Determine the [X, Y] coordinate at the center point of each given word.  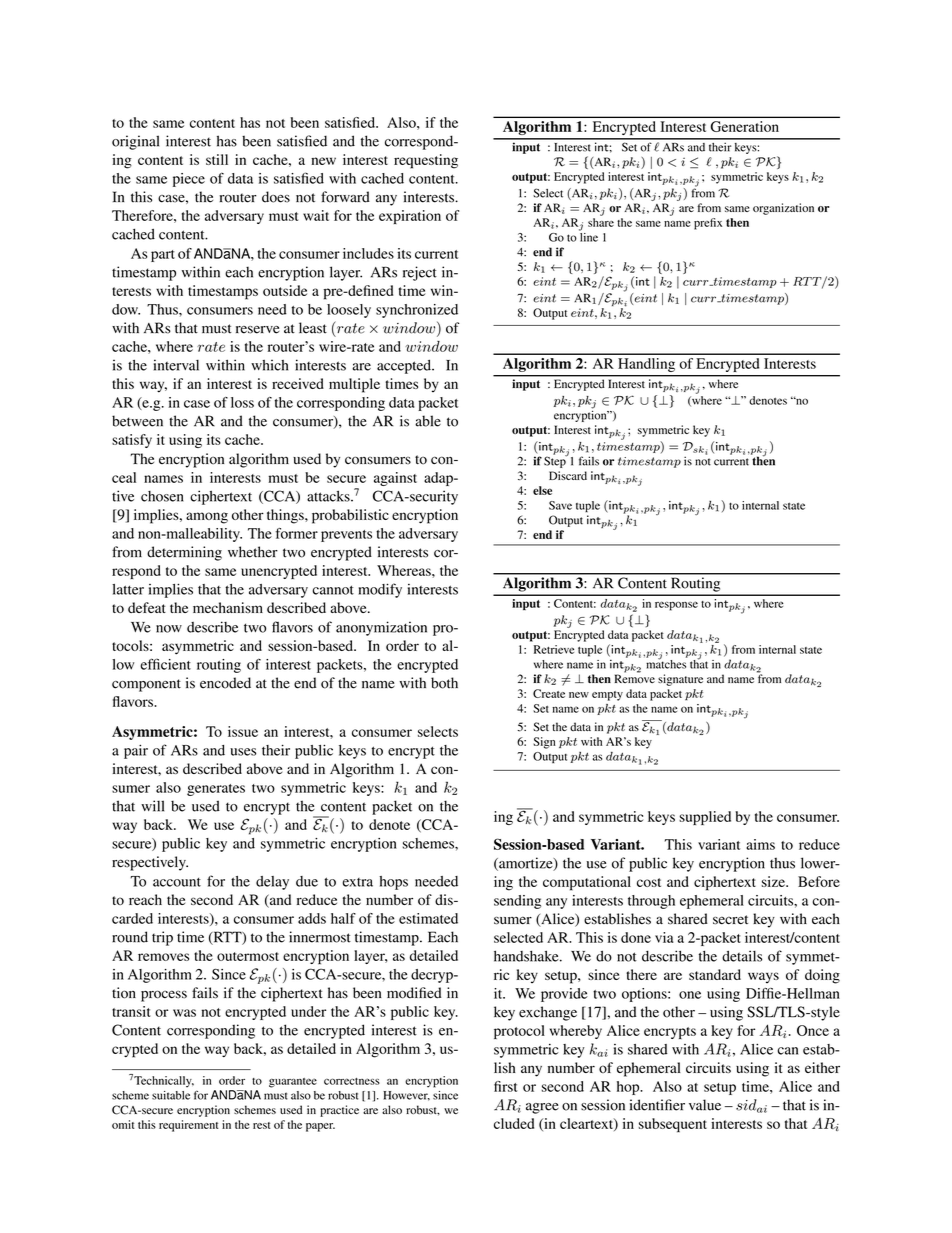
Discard [568, 475]
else [542, 490]
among [207, 518]
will [152, 806]
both [444, 683]
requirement [189, 1126]
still [217, 159]
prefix [708, 224]
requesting [426, 161]
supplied [705, 818]
